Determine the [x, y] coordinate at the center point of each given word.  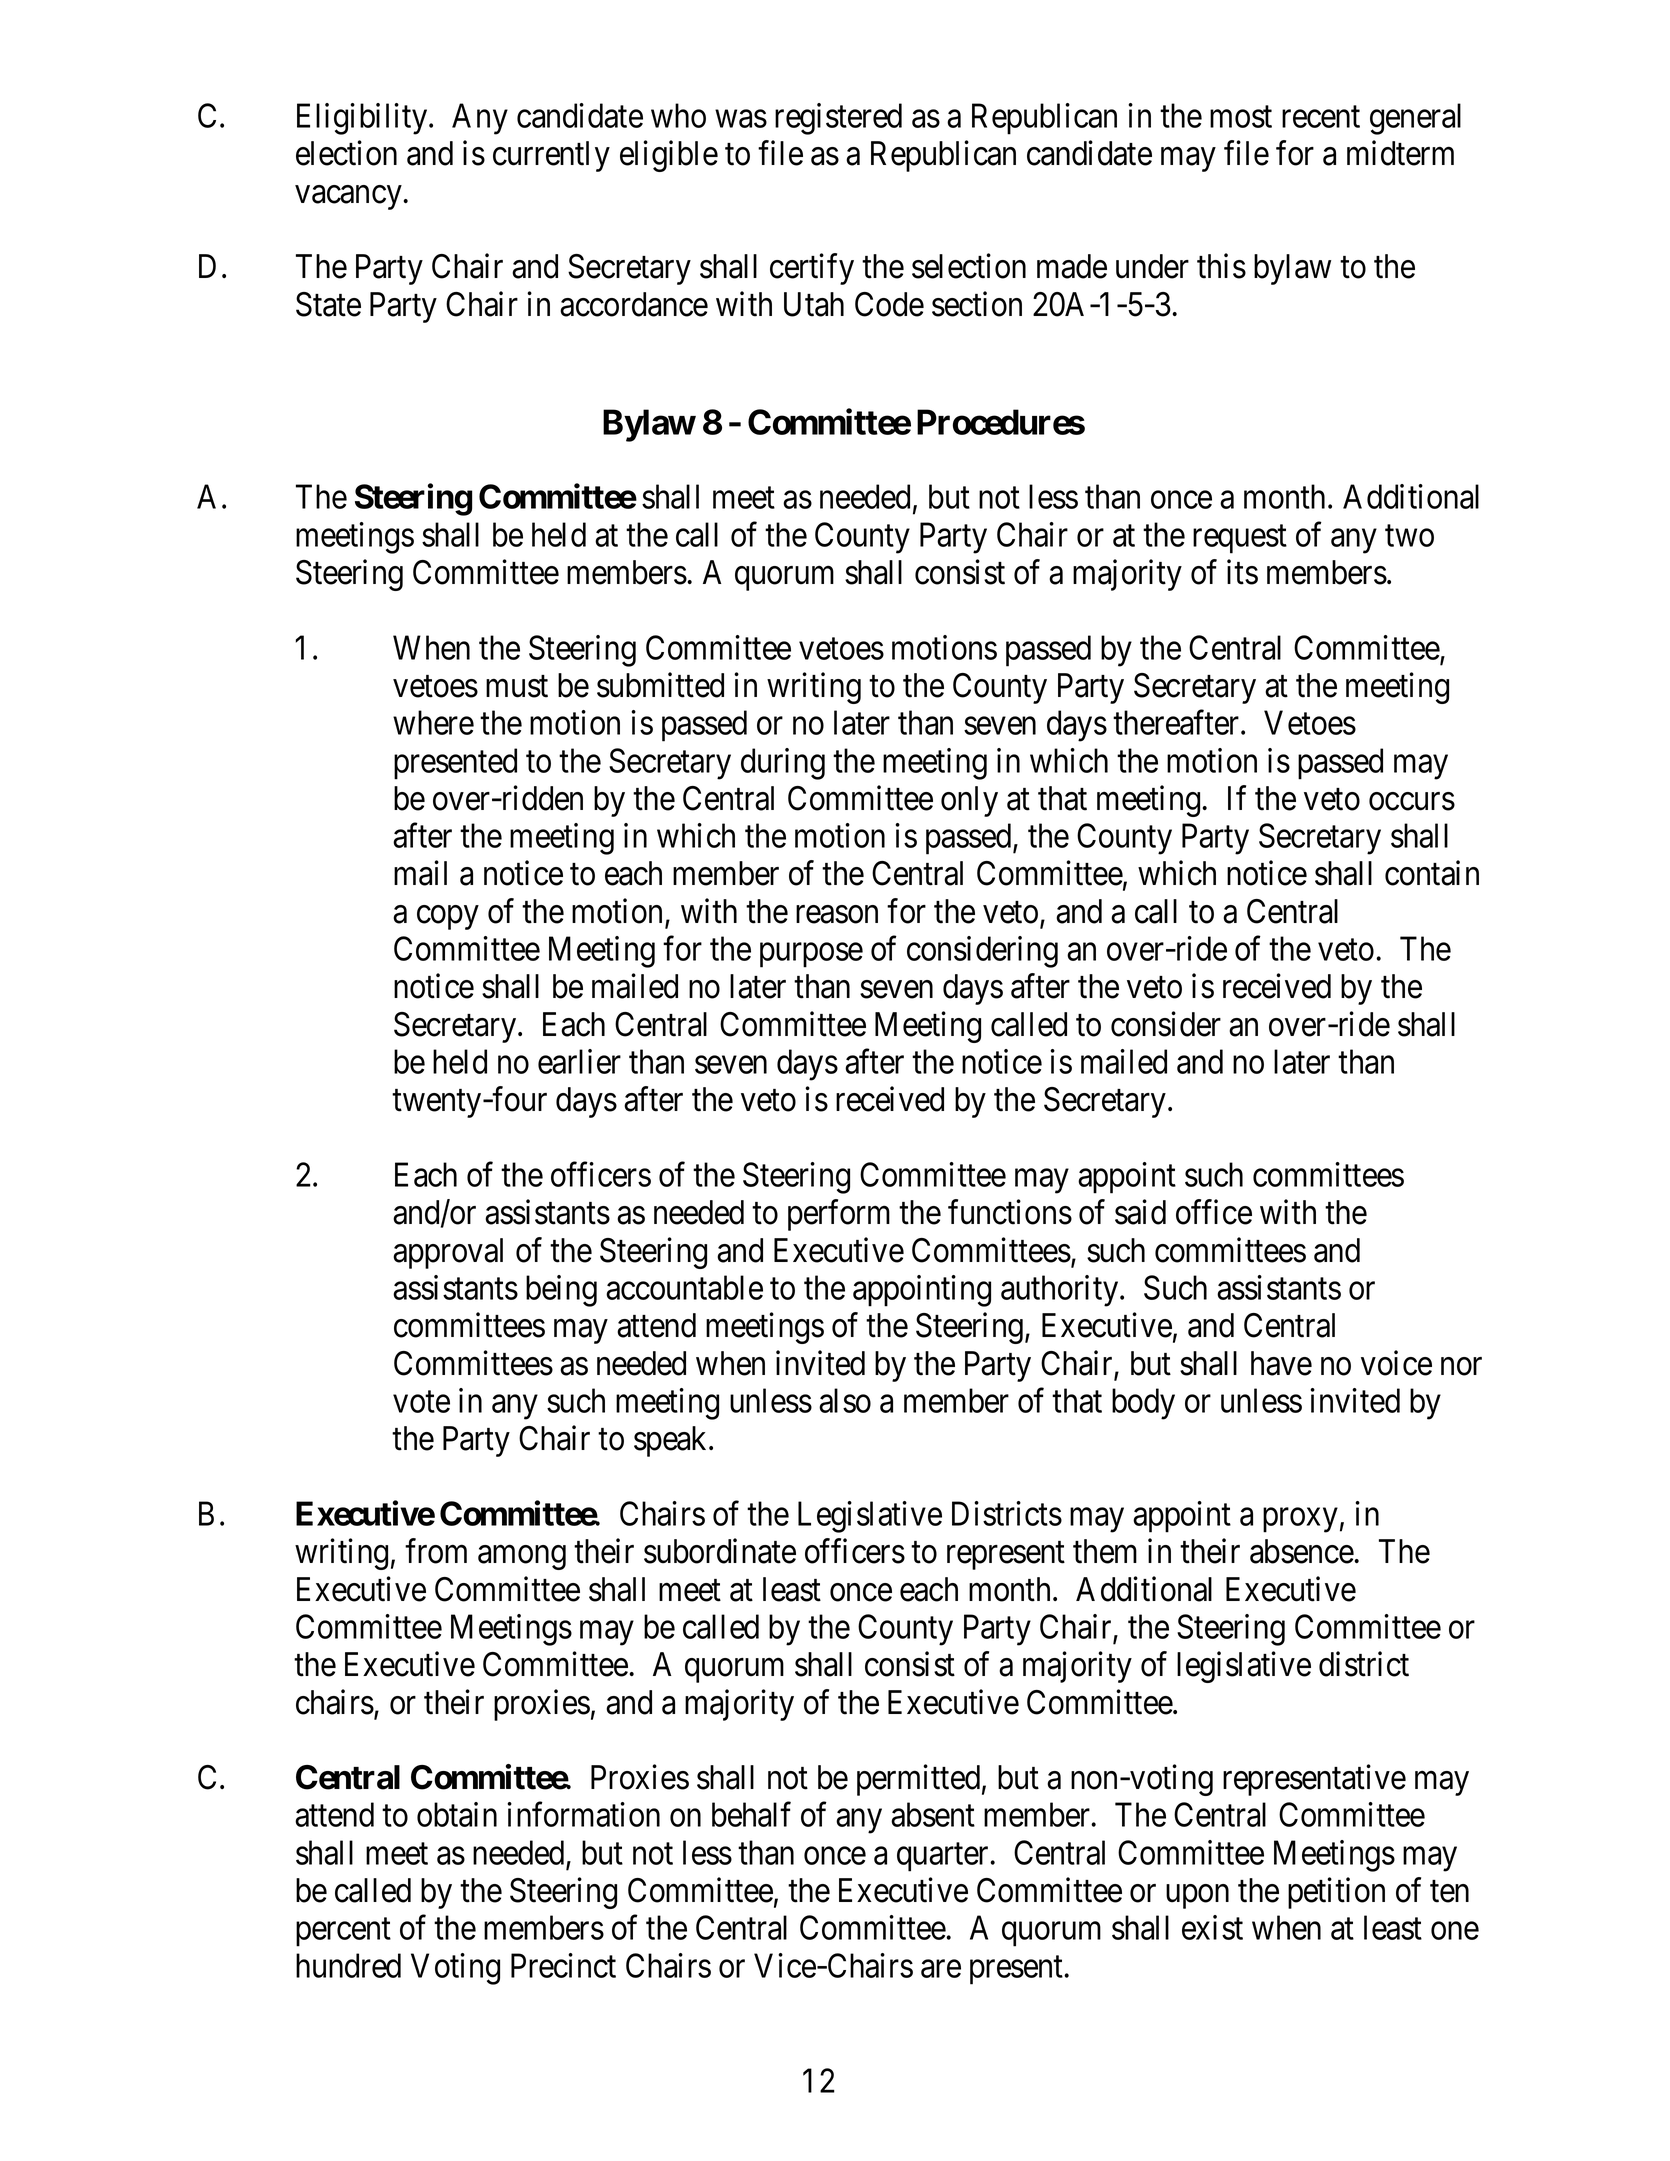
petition [1336, 1893]
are [941, 1969]
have [1281, 1363]
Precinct [563, 1965]
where [433, 722]
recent [1321, 117]
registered [838, 119]
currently [551, 156]
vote [421, 1402]
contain [1432, 873]
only [969, 801]
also [845, 1400]
